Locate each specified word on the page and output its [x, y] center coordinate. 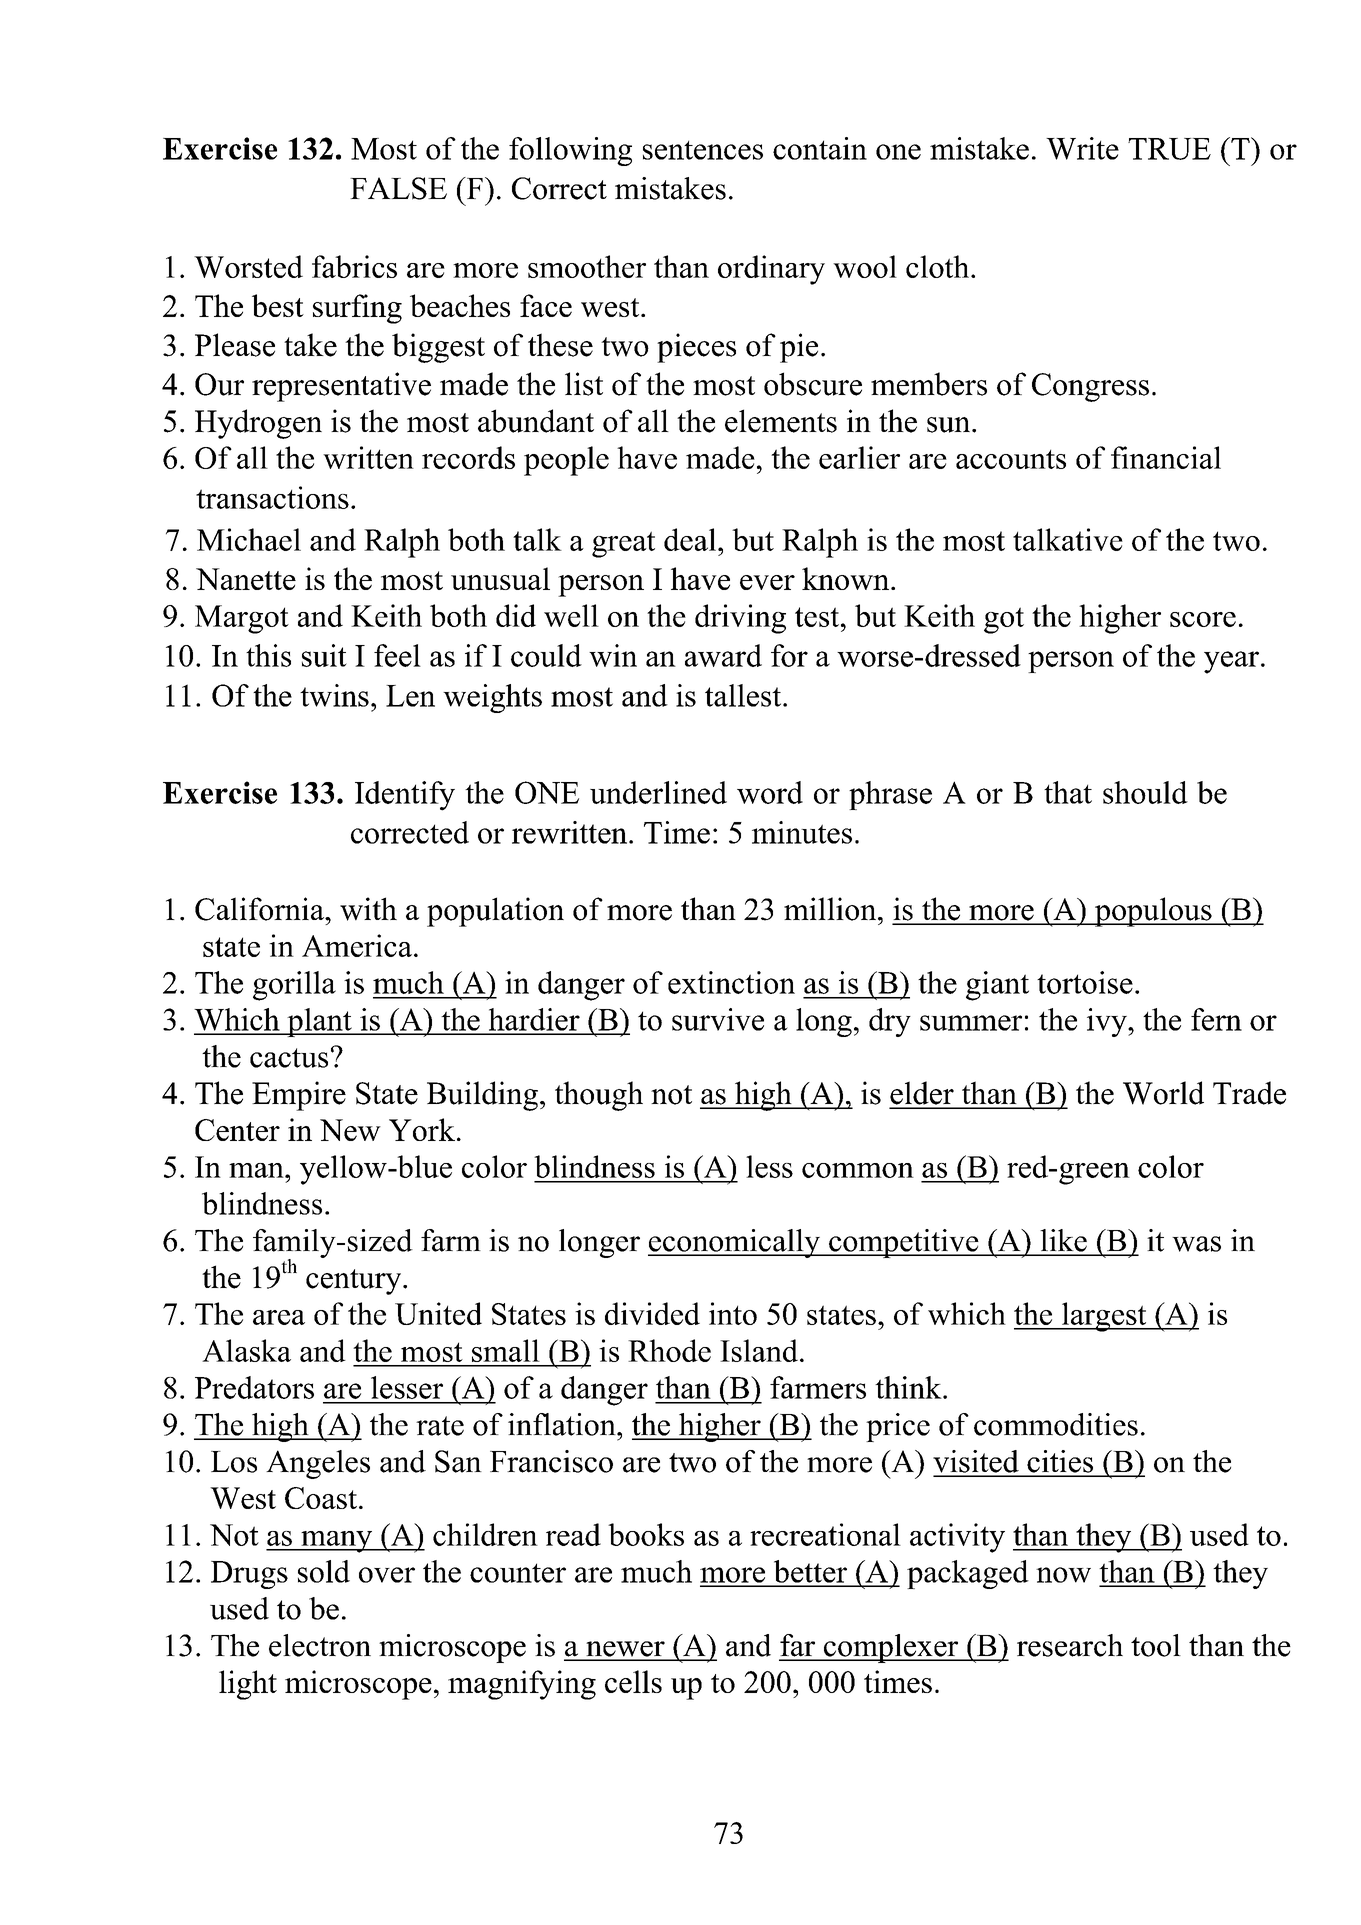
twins [334, 695]
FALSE [398, 188]
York [422, 1129]
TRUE [1169, 149]
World [1163, 1093]
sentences [703, 150]
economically [735, 1243]
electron [320, 1645]
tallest [744, 695]
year [1231, 662]
